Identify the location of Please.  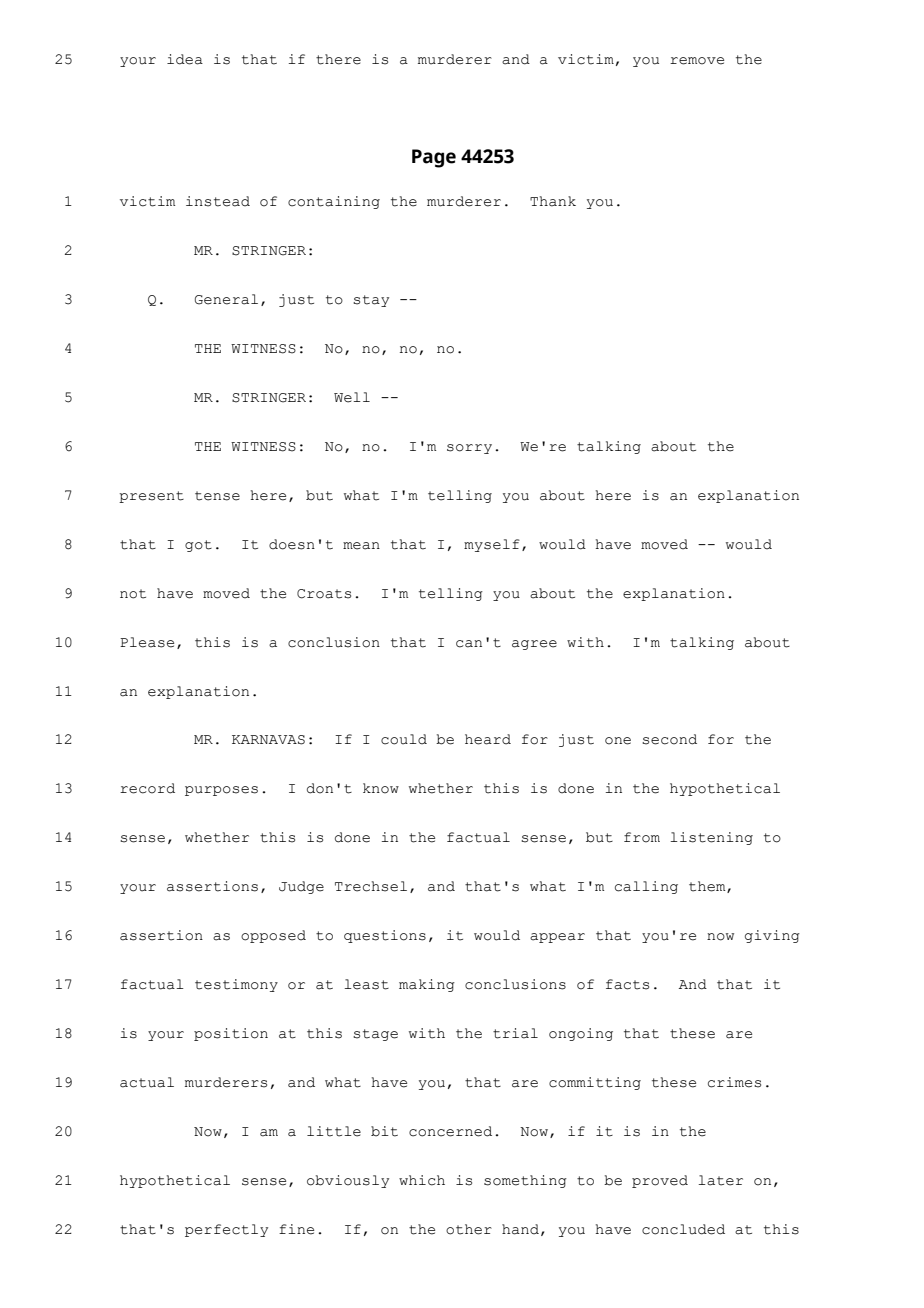
(147, 642).
